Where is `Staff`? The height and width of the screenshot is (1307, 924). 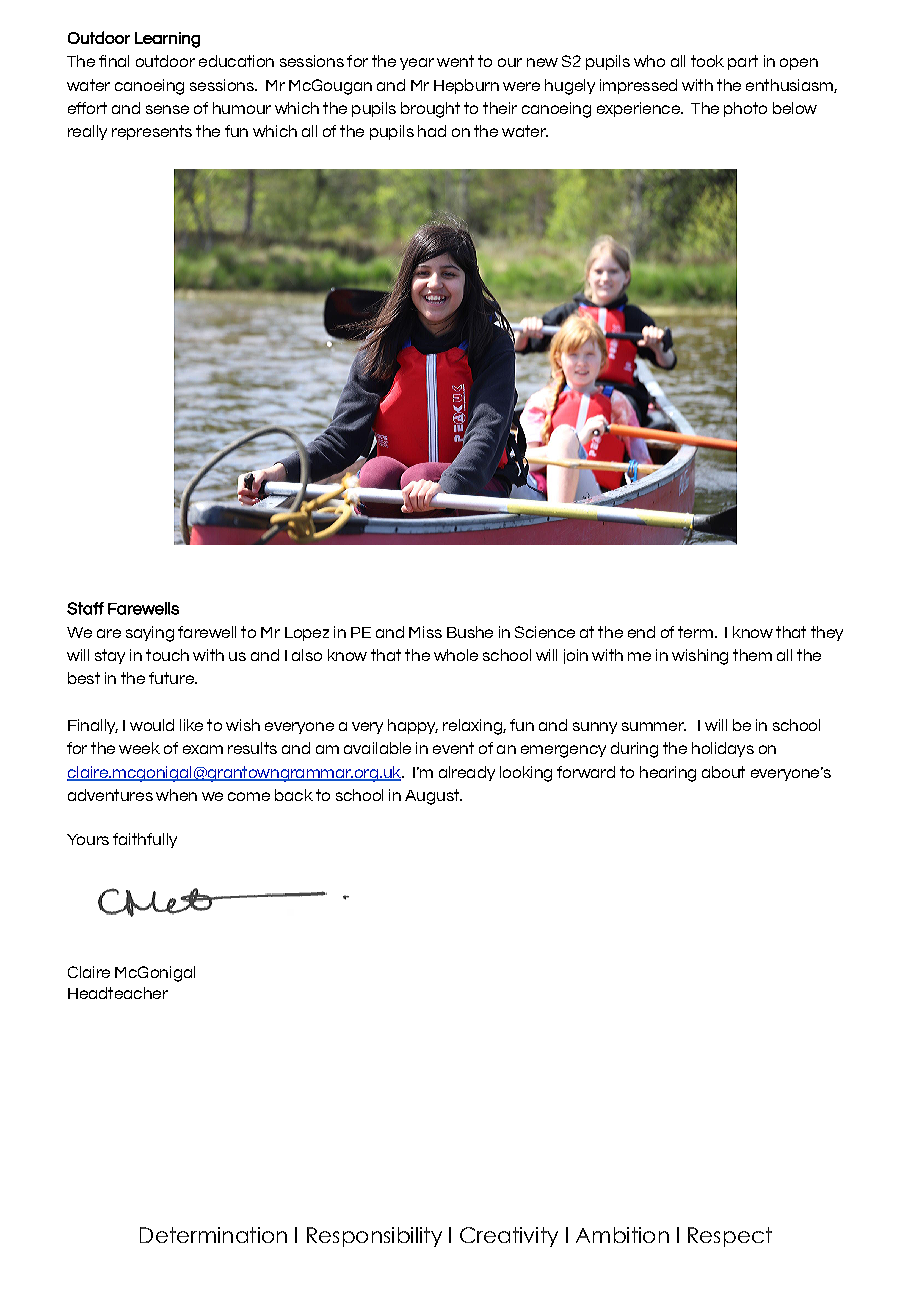 Staff is located at coordinates (85, 608).
